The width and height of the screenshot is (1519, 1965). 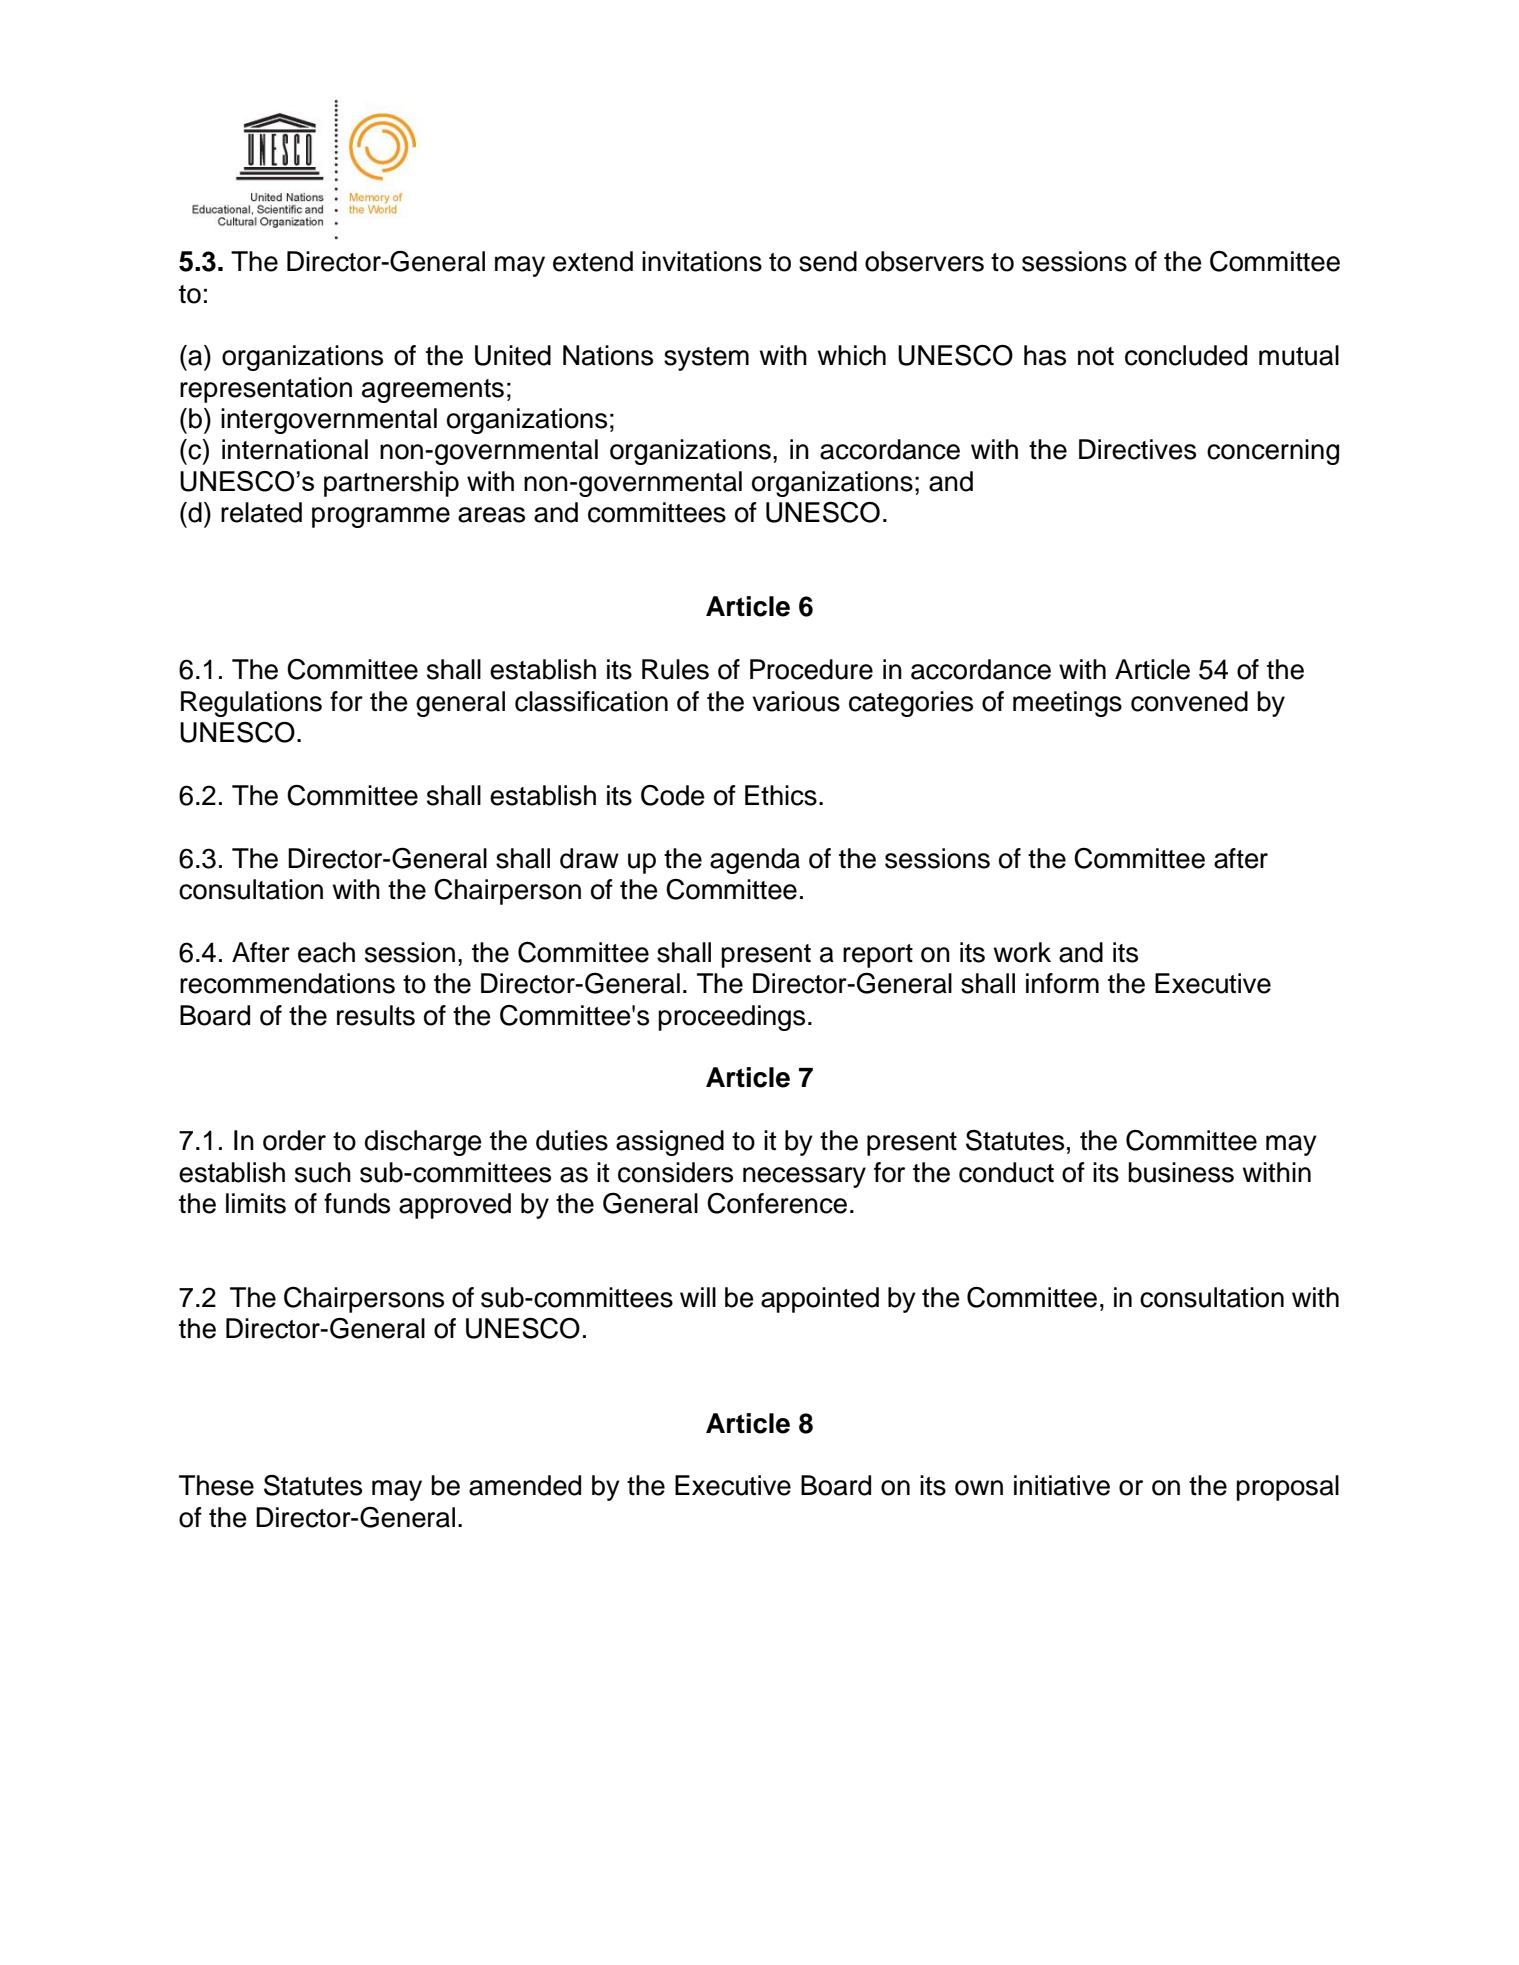 What do you see at coordinates (1186, 355) in the screenshot?
I see `concluded` at bounding box center [1186, 355].
